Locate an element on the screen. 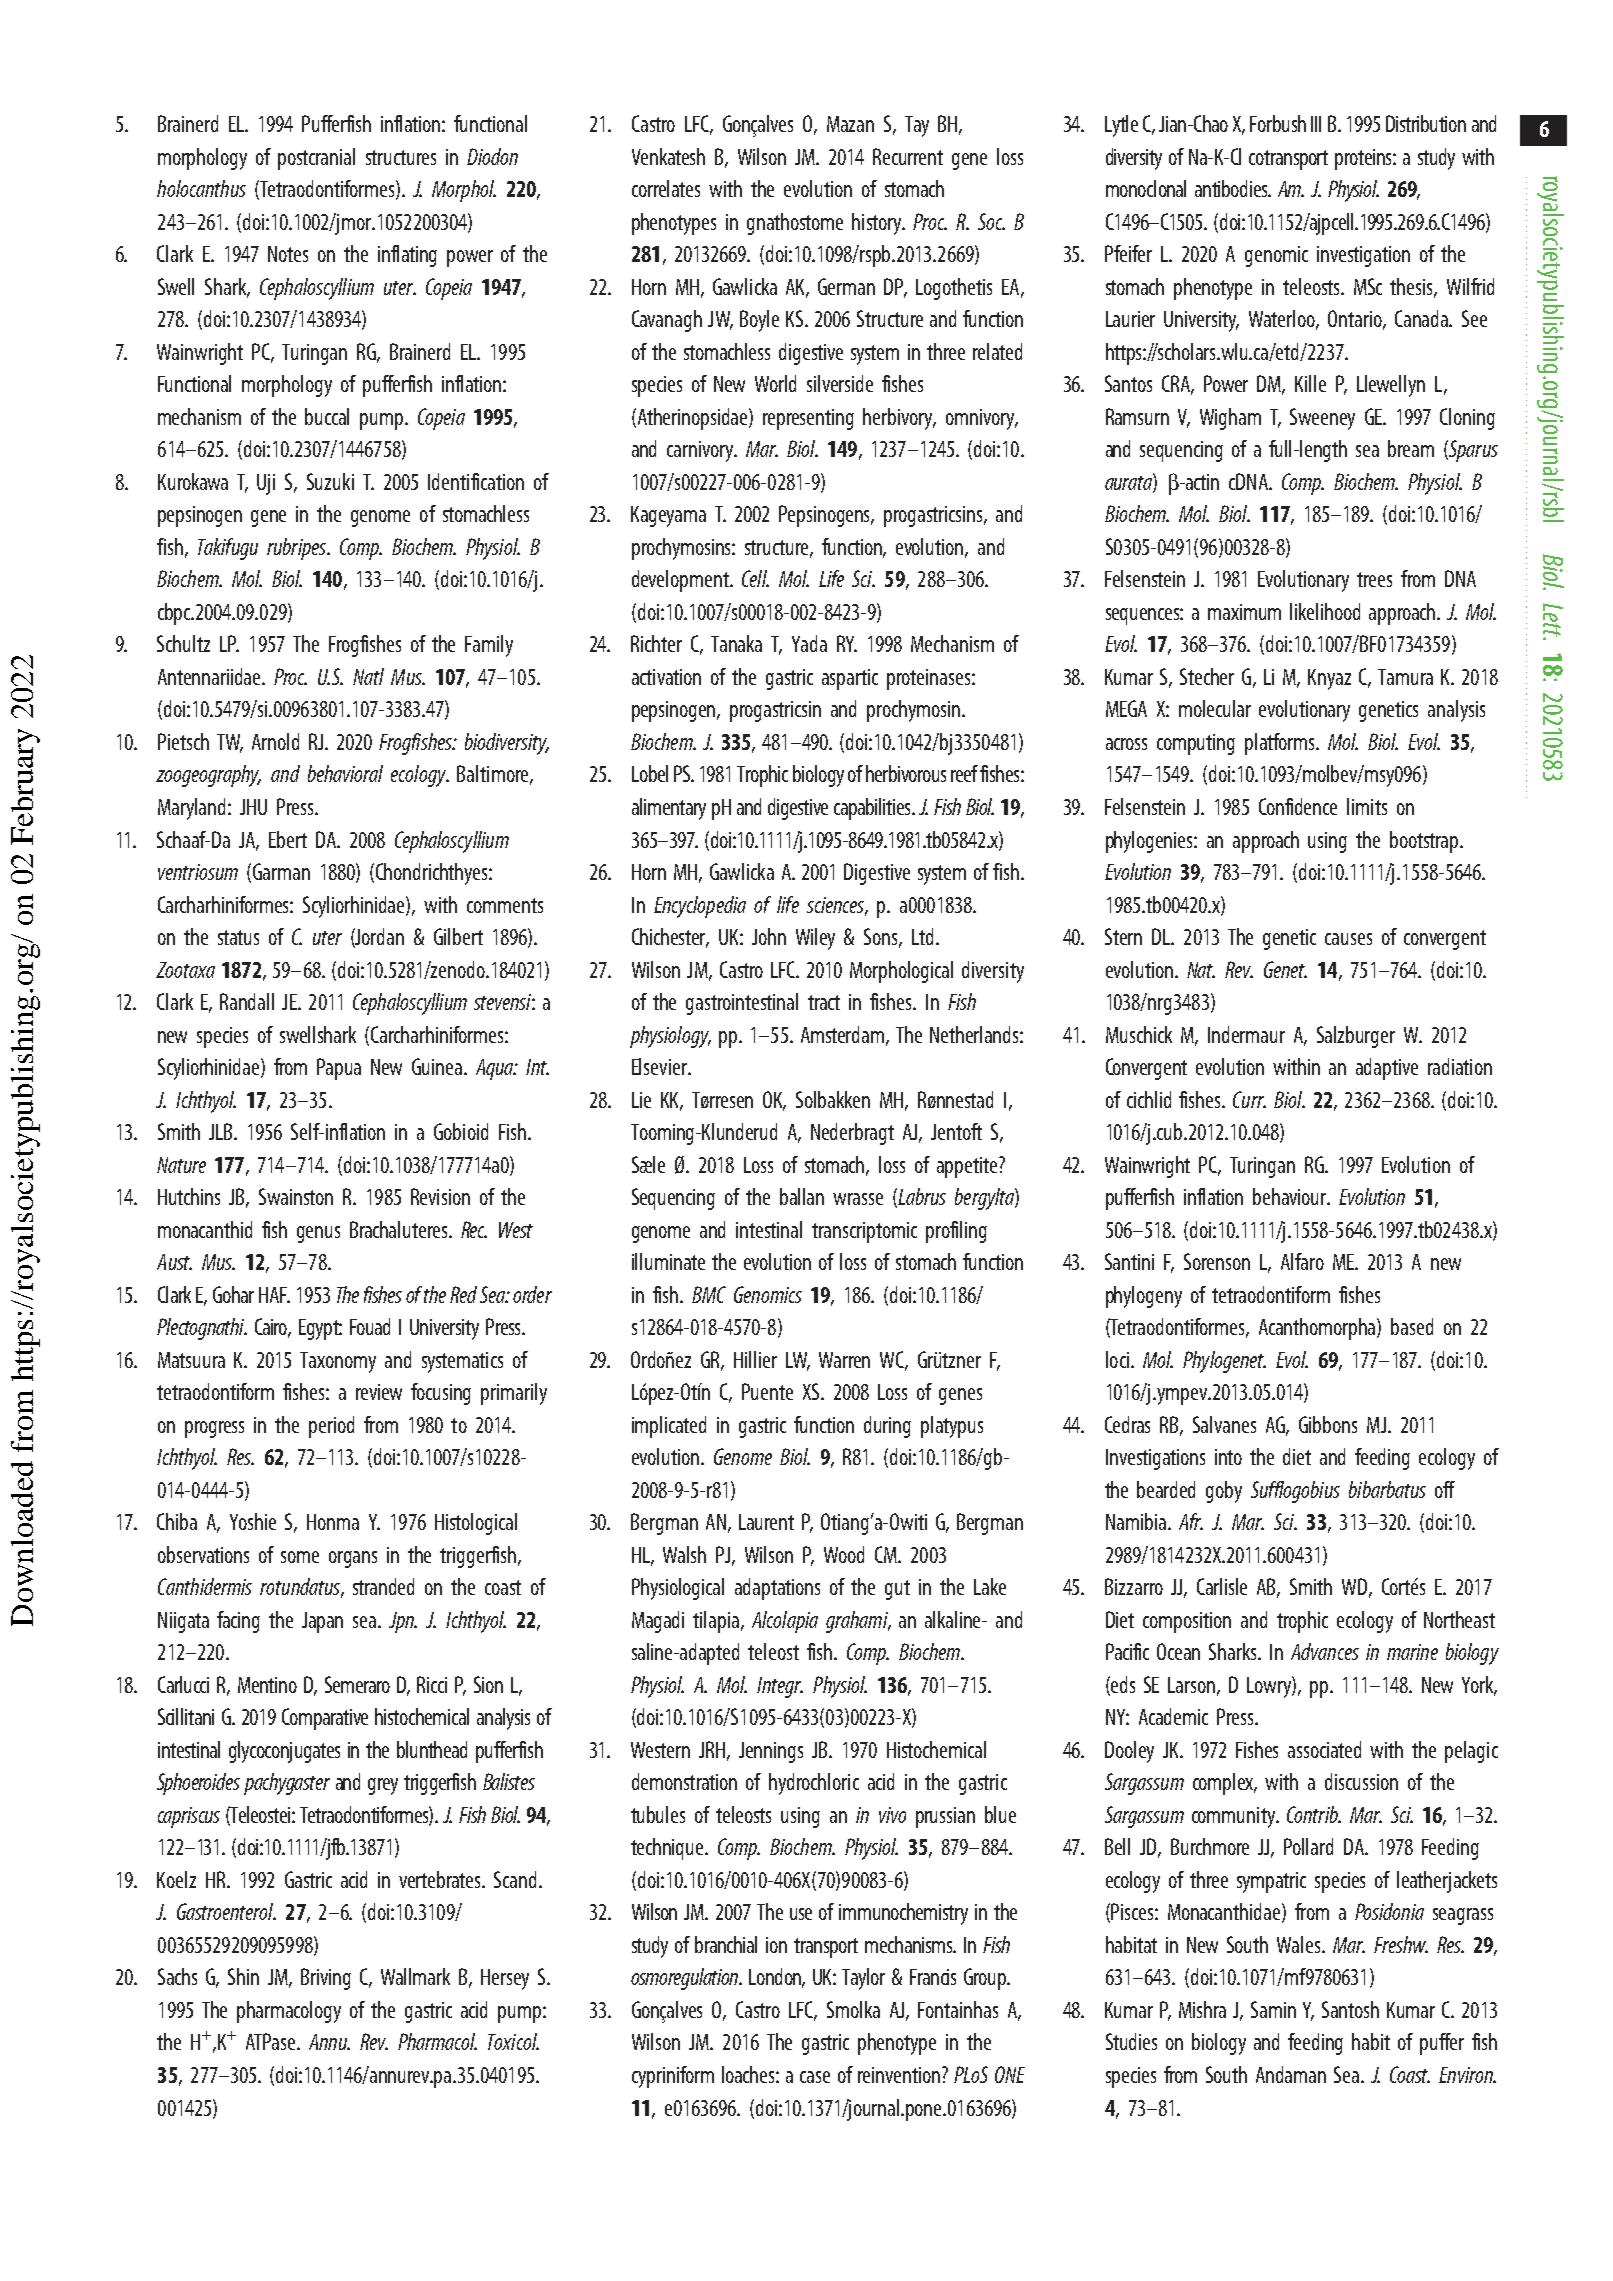 This screenshot has width=1613, height=2281. likelihood is located at coordinates (1325, 611).
